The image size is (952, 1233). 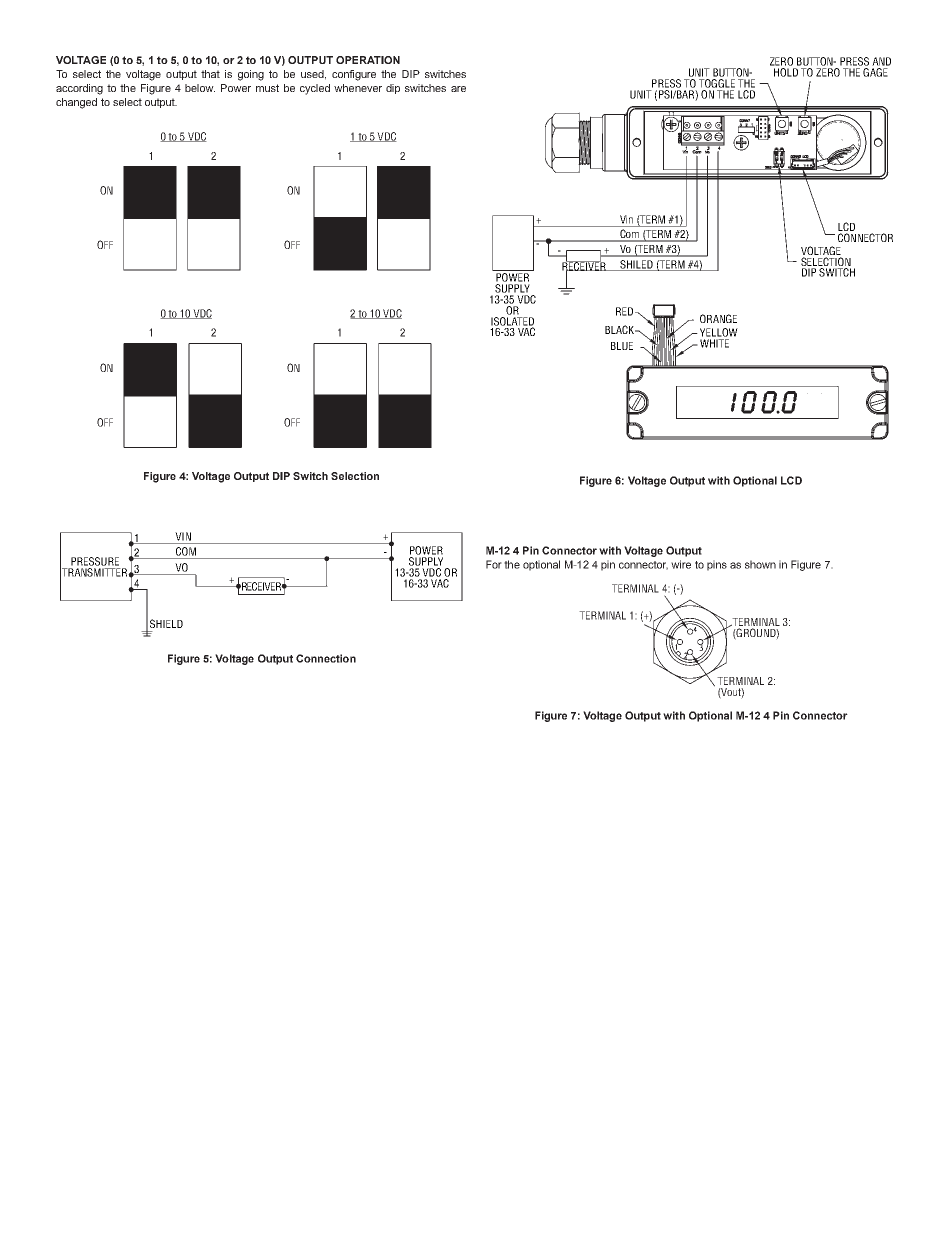 What do you see at coordinates (881, 61) in the screenshot?
I see `AND` at bounding box center [881, 61].
